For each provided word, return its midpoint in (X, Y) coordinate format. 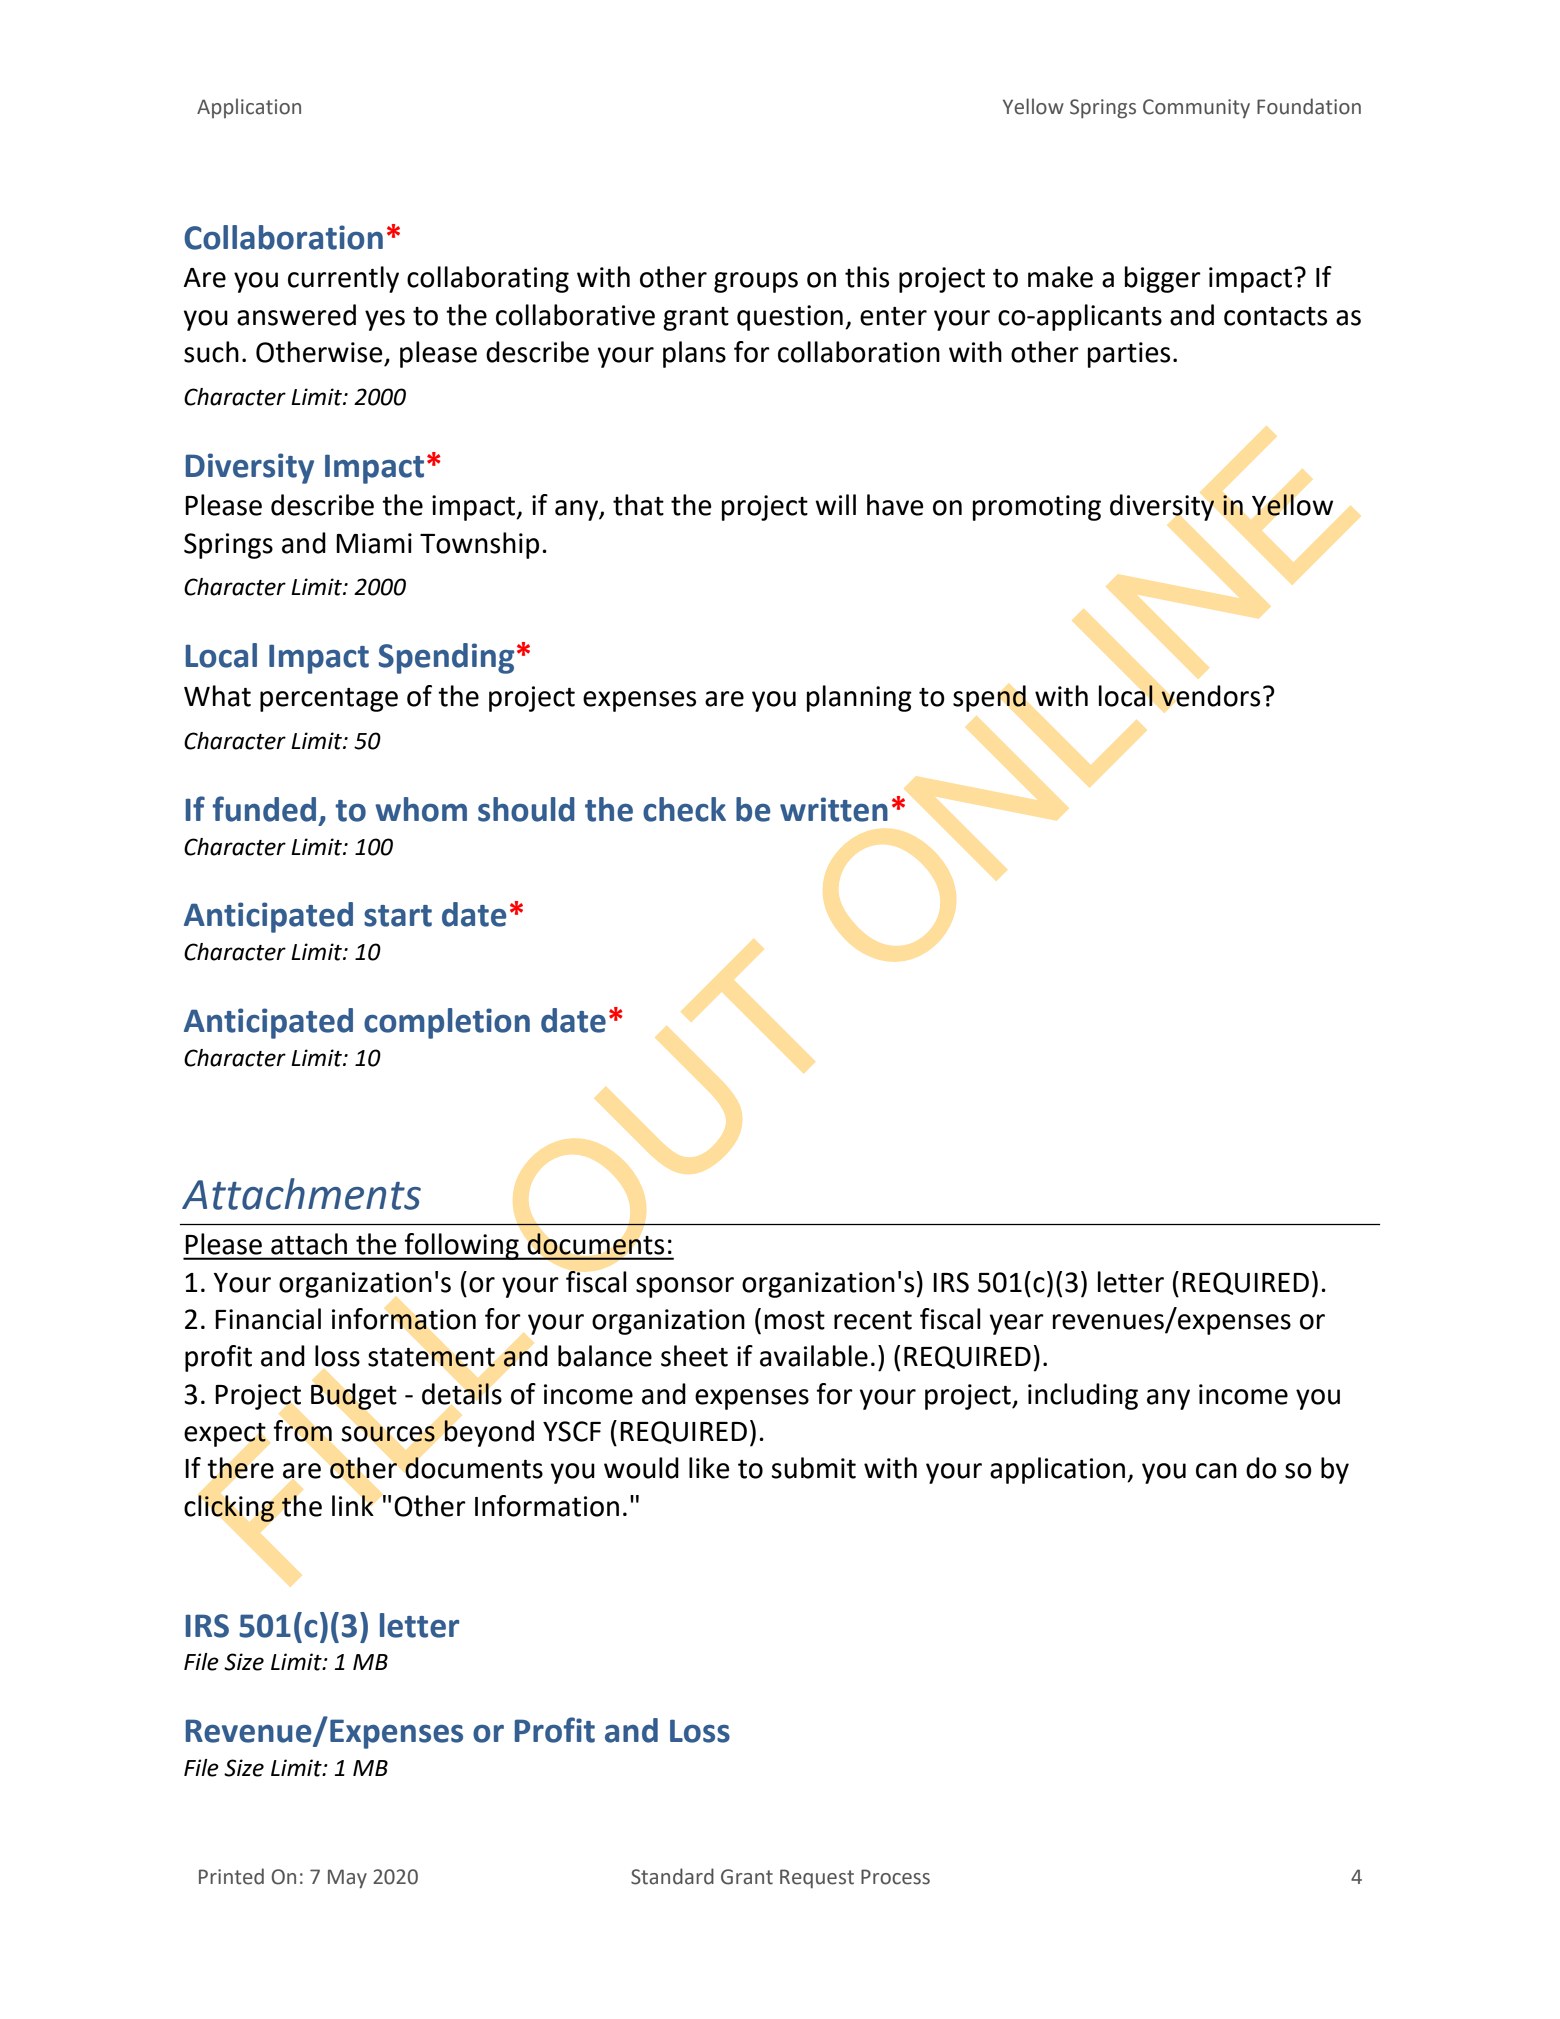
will (835, 504)
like (709, 1468)
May (347, 1879)
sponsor (685, 1287)
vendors (1210, 696)
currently (343, 279)
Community (1196, 108)
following (462, 1246)
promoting (1037, 508)
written (834, 809)
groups (756, 282)
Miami (374, 543)
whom (421, 809)
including (1083, 1396)
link (353, 1505)
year (1016, 1324)
